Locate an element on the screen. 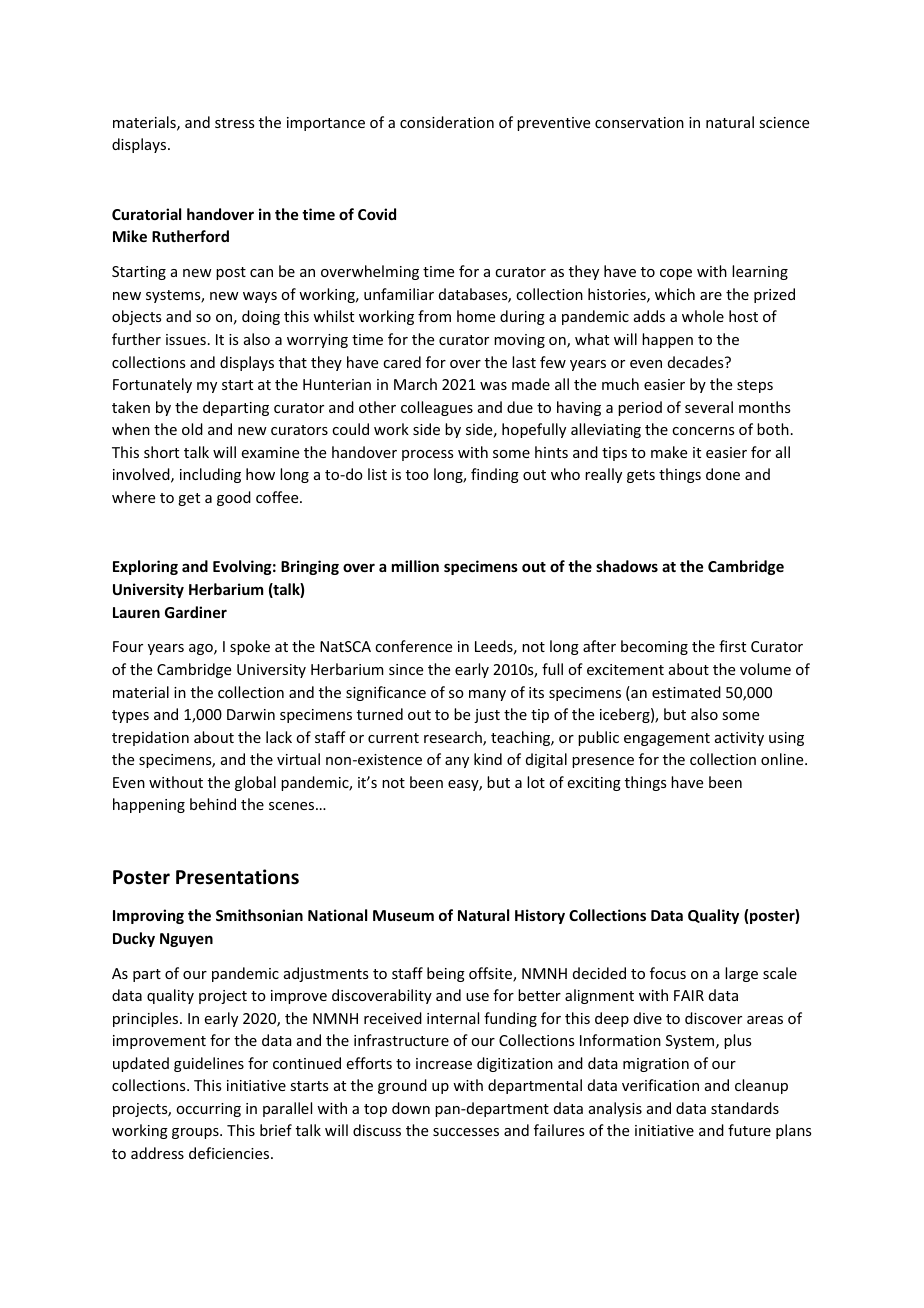  successes is located at coordinates (466, 1132).
